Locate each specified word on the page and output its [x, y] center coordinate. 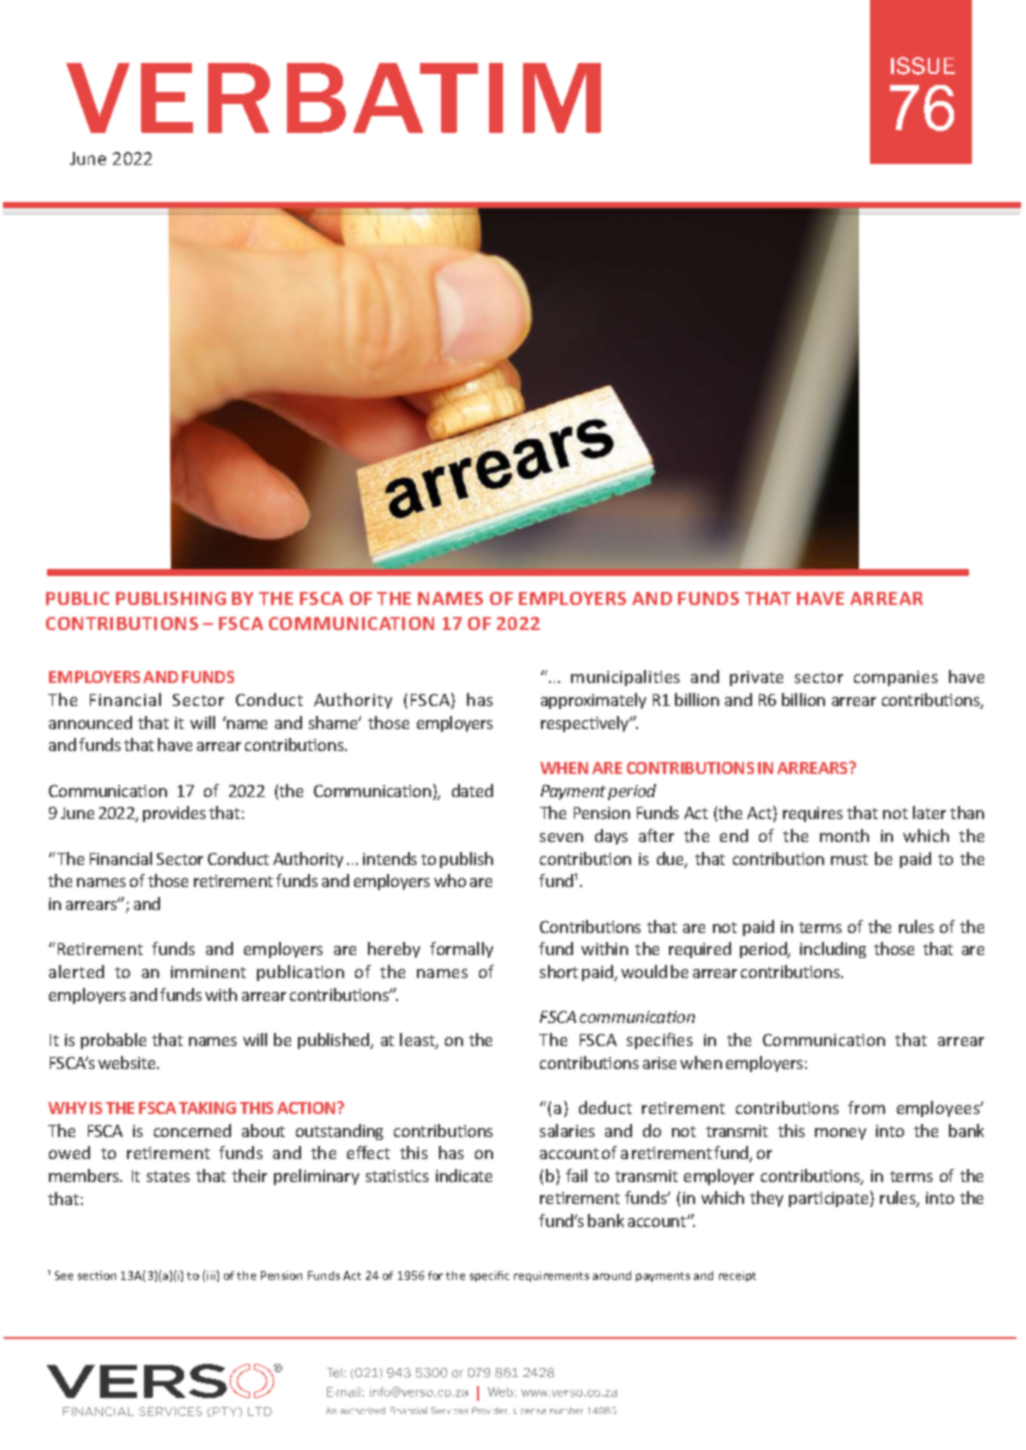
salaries [567, 1130]
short [559, 971]
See [64, 1275]
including [833, 950]
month [844, 835]
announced [90, 722]
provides [174, 814]
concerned [192, 1130]
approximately [593, 701]
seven [561, 837]
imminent [208, 972]
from [866, 1107]
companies [896, 678]
